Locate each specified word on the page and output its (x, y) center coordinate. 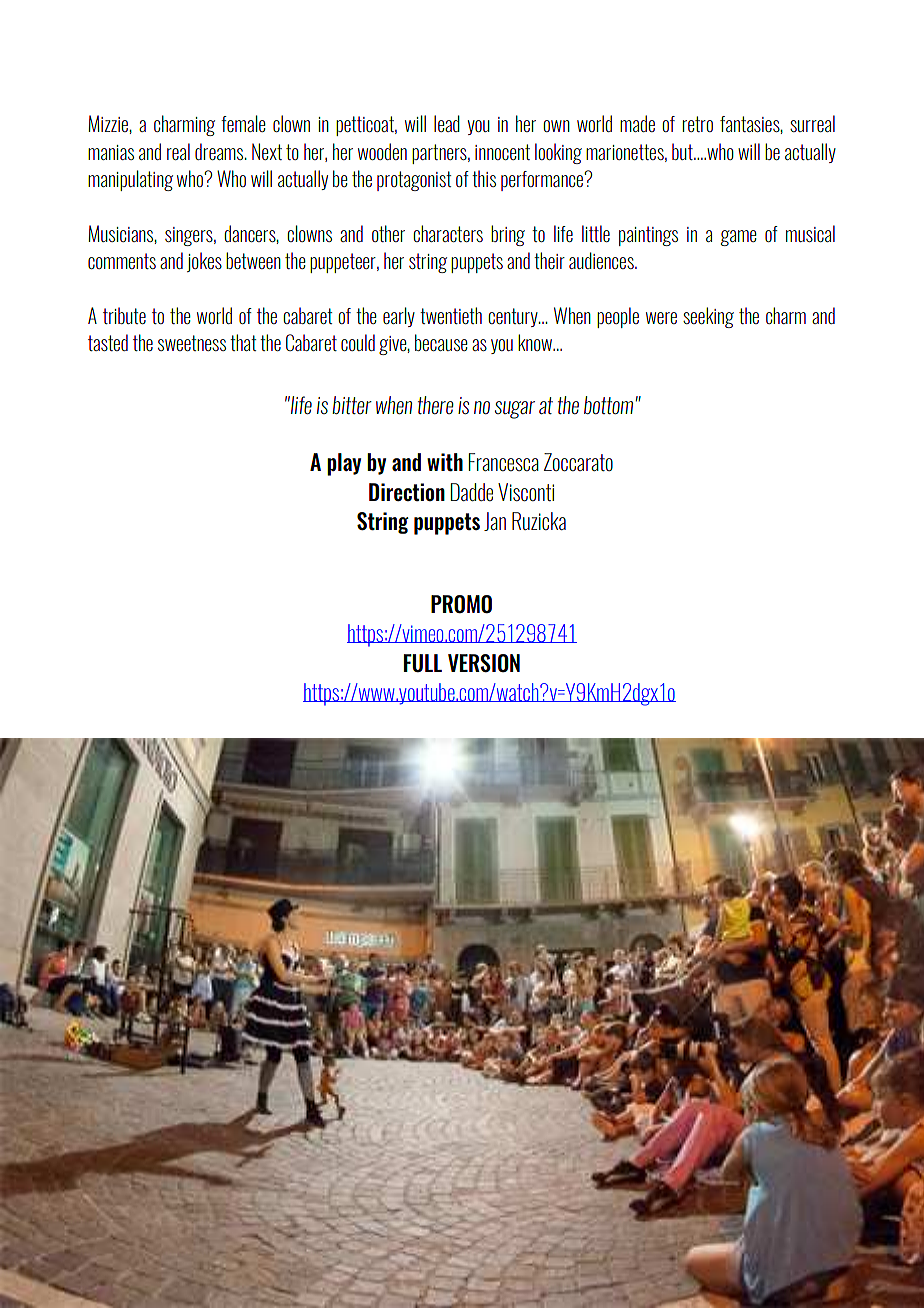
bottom (608, 405)
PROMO (461, 604)
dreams (220, 151)
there (436, 405)
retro (698, 124)
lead (447, 123)
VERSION (484, 663)
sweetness (192, 343)
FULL (423, 663)
